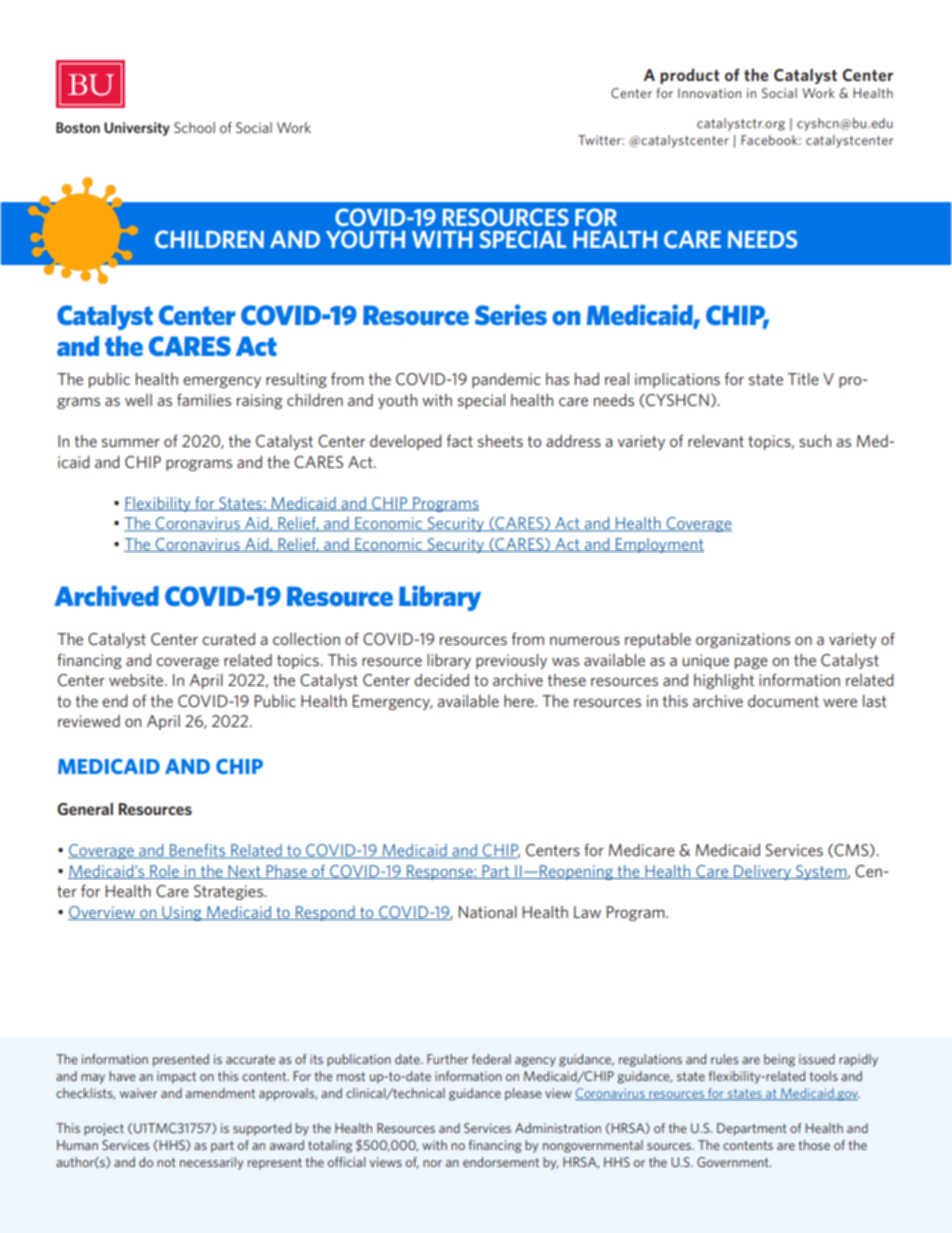  What do you see at coordinates (689, 76) in the screenshot?
I see `product` at bounding box center [689, 76].
